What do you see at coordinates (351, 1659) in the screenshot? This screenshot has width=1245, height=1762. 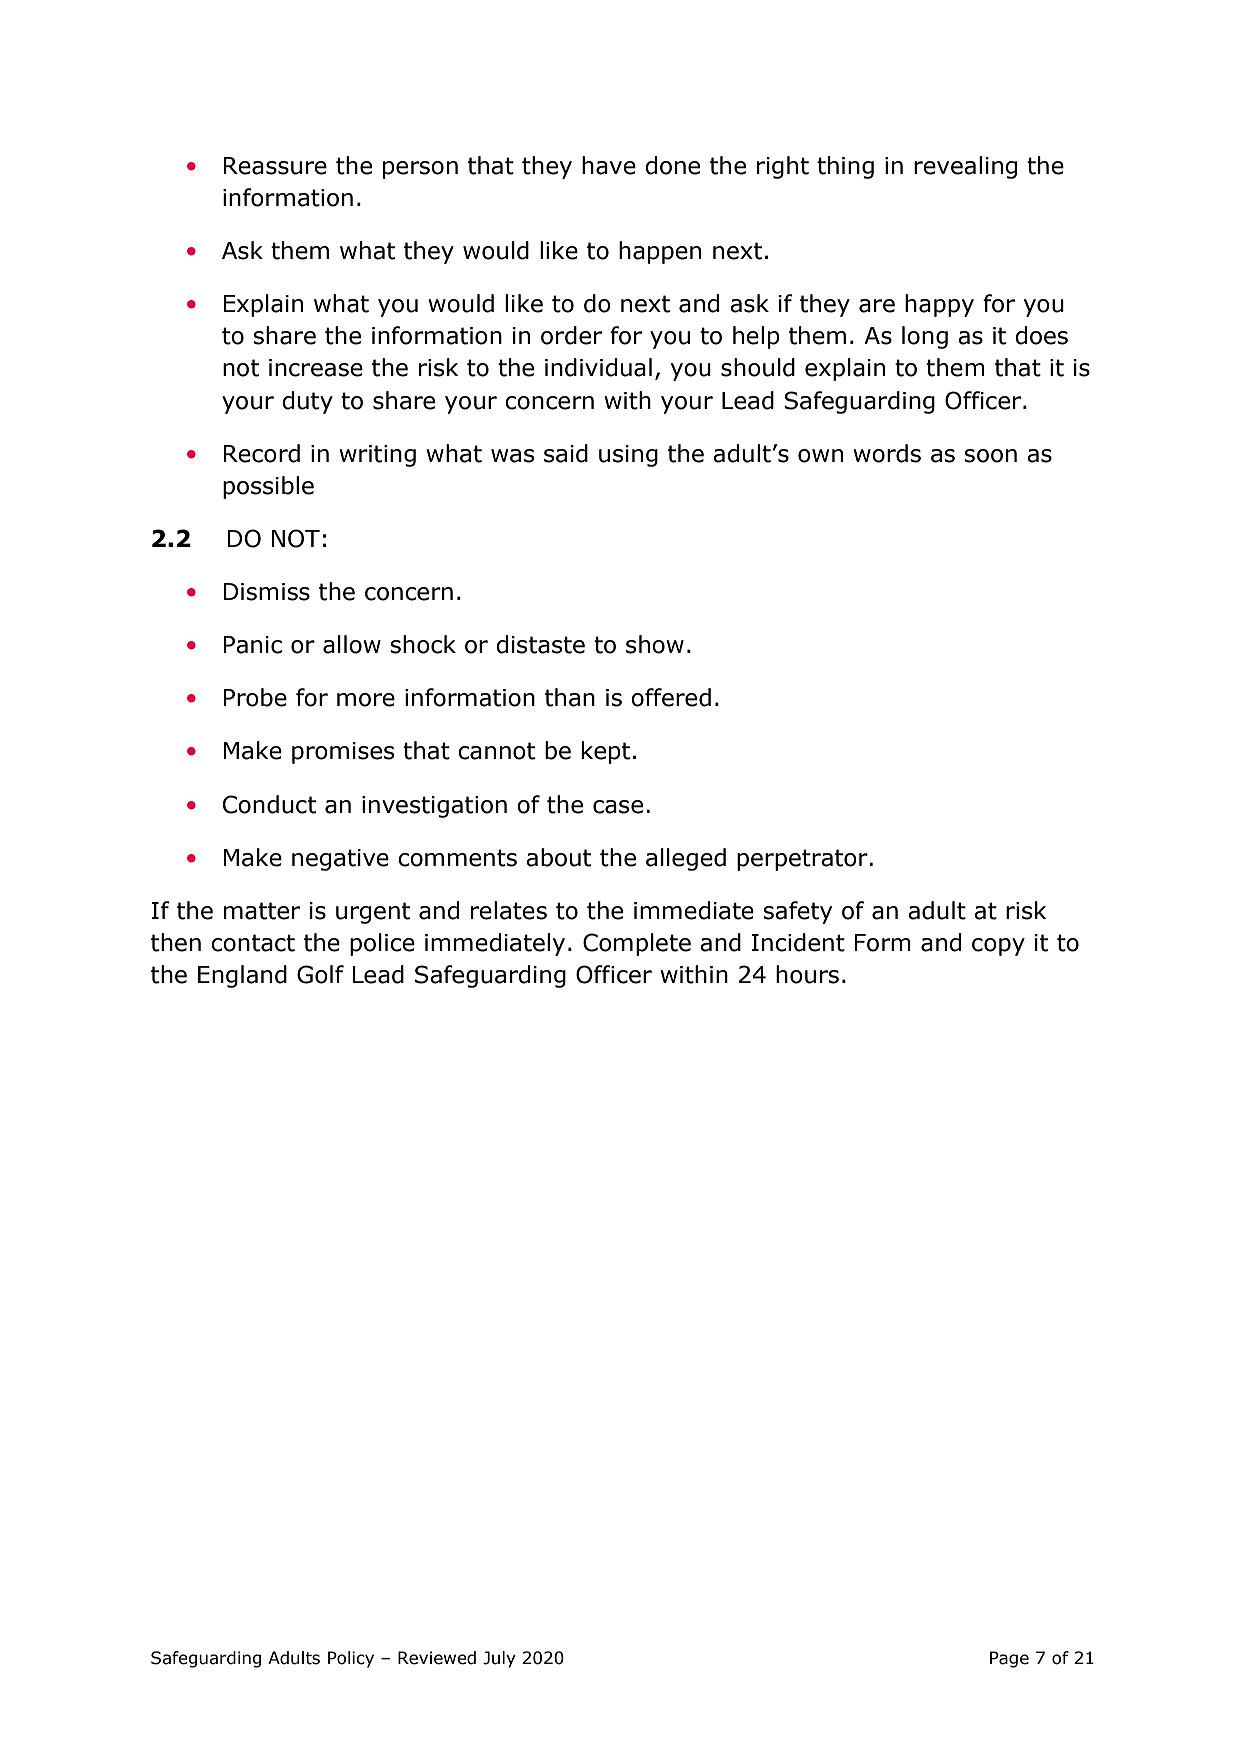 I see `Policy` at bounding box center [351, 1659].
